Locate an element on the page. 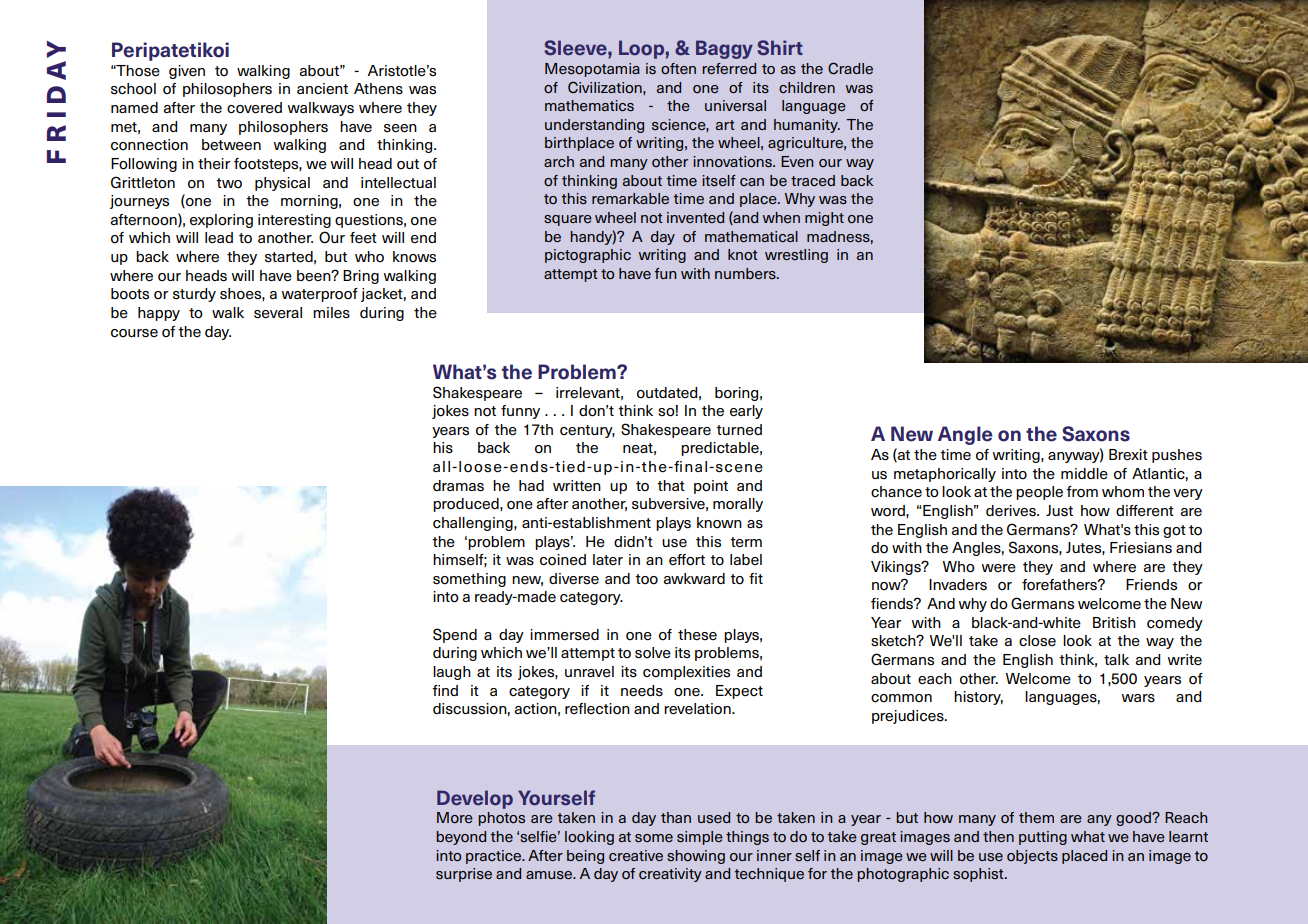 The height and width of the page is (924, 1308). showing is located at coordinates (696, 857).
